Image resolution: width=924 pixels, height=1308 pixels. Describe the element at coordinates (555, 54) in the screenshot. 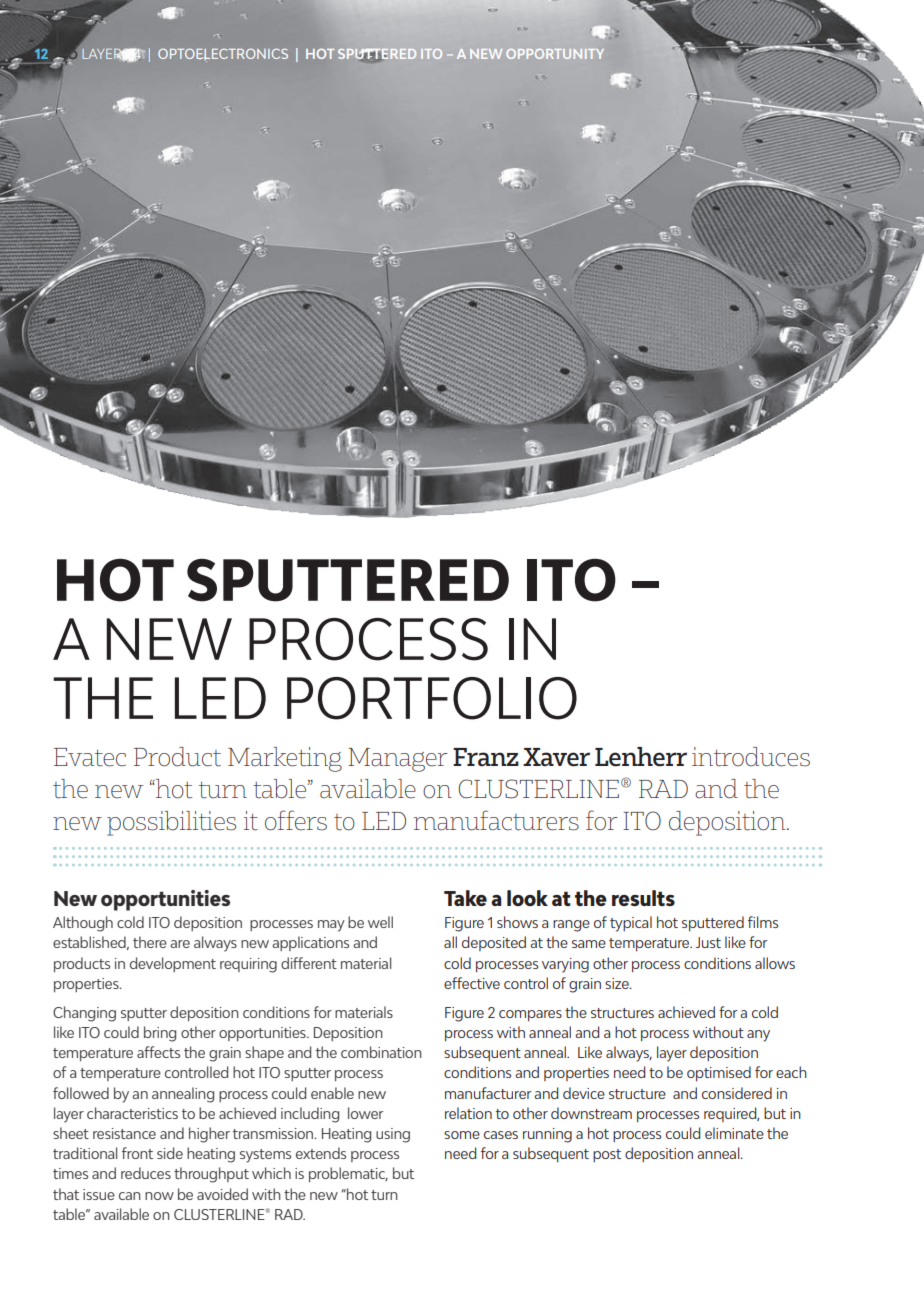

I see `OPPORTUNITY` at that location.
